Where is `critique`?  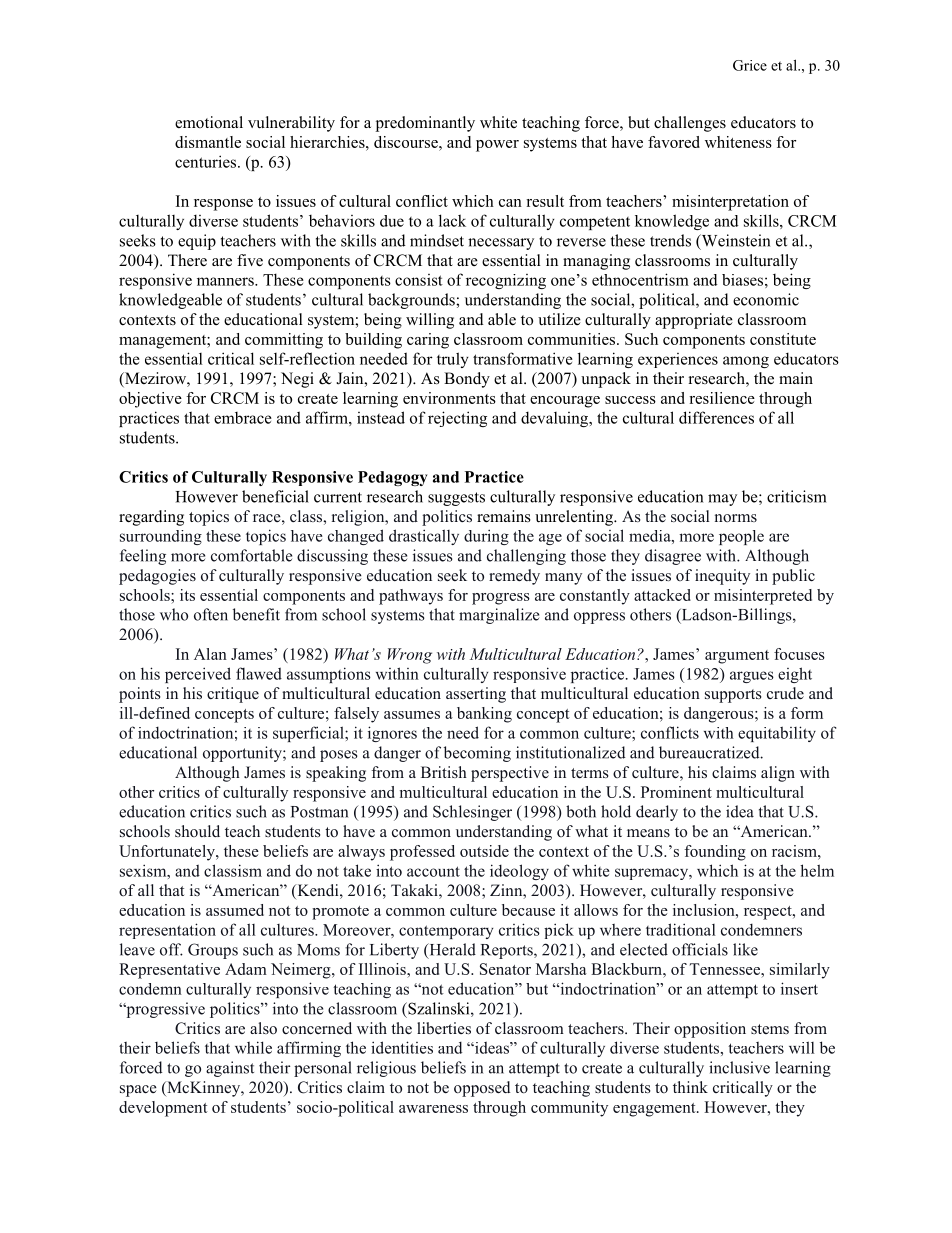 critique is located at coordinates (233, 695).
